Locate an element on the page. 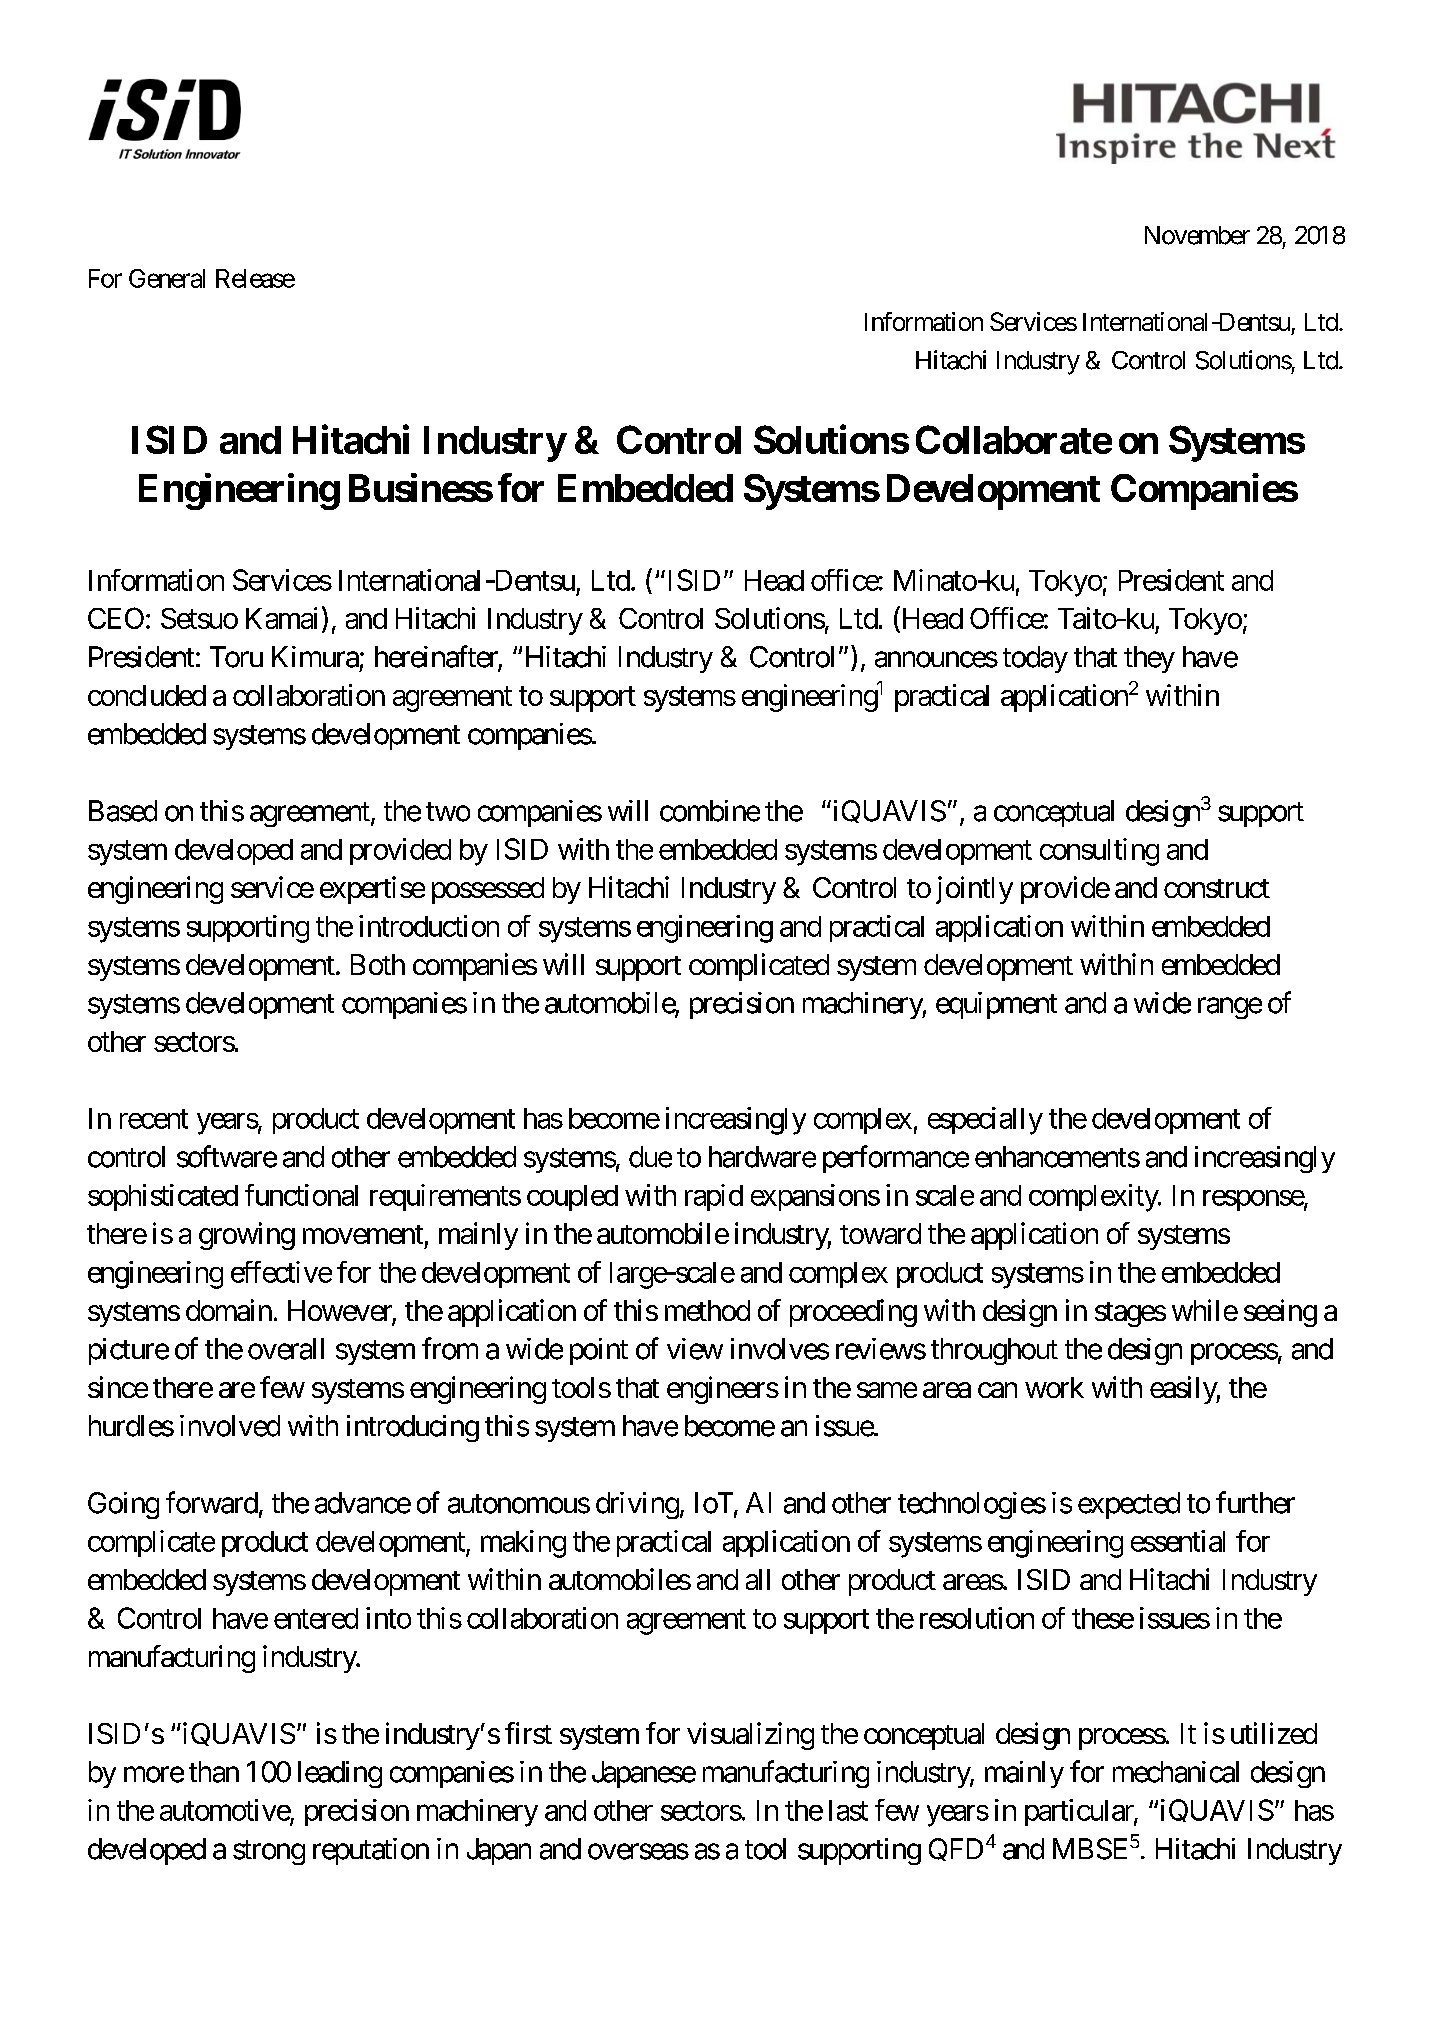 The width and height of the document is (1430, 2023). recent is located at coordinates (154, 1119).
